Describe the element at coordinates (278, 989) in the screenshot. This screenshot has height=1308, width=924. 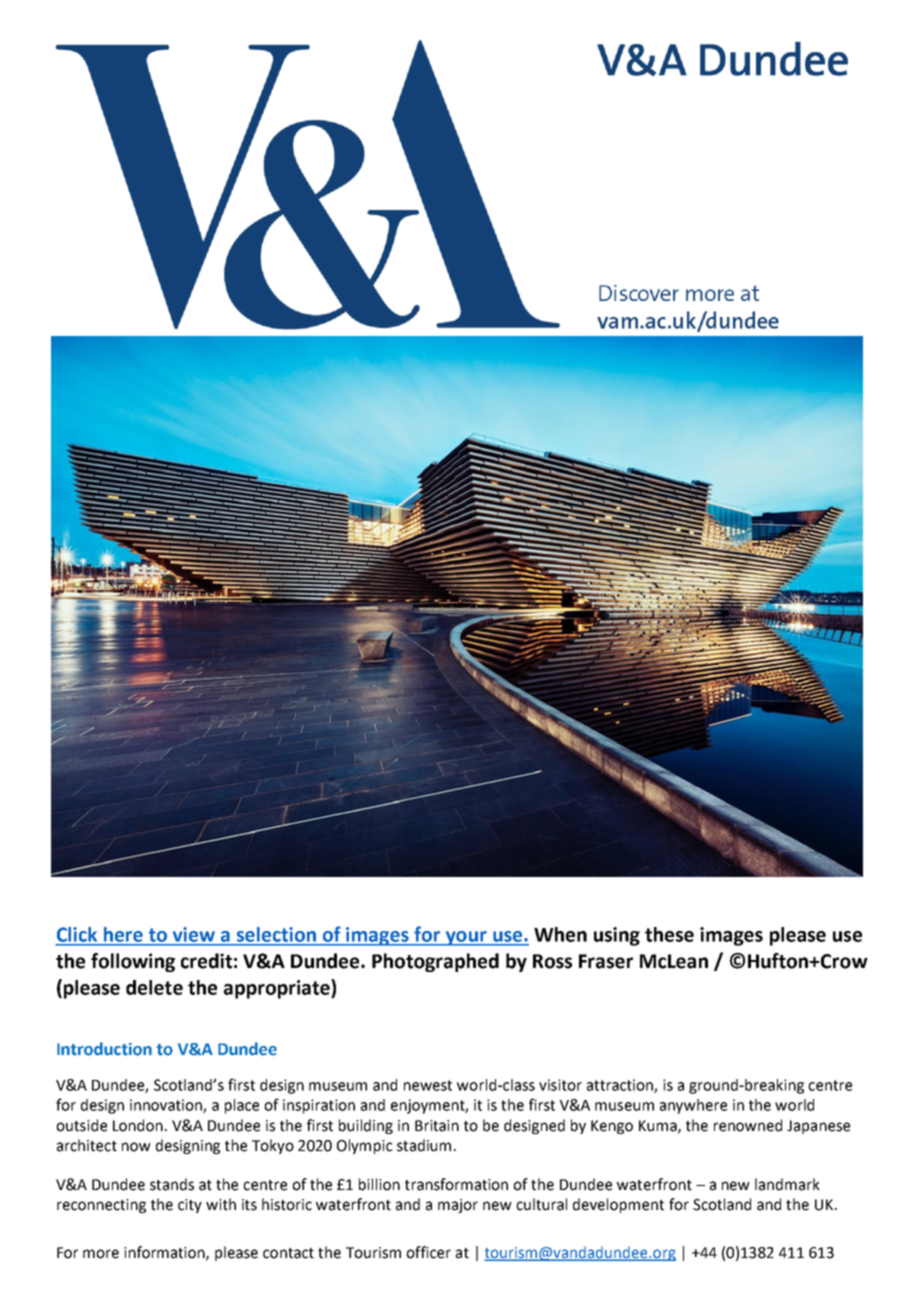
I see `appropriate` at that location.
